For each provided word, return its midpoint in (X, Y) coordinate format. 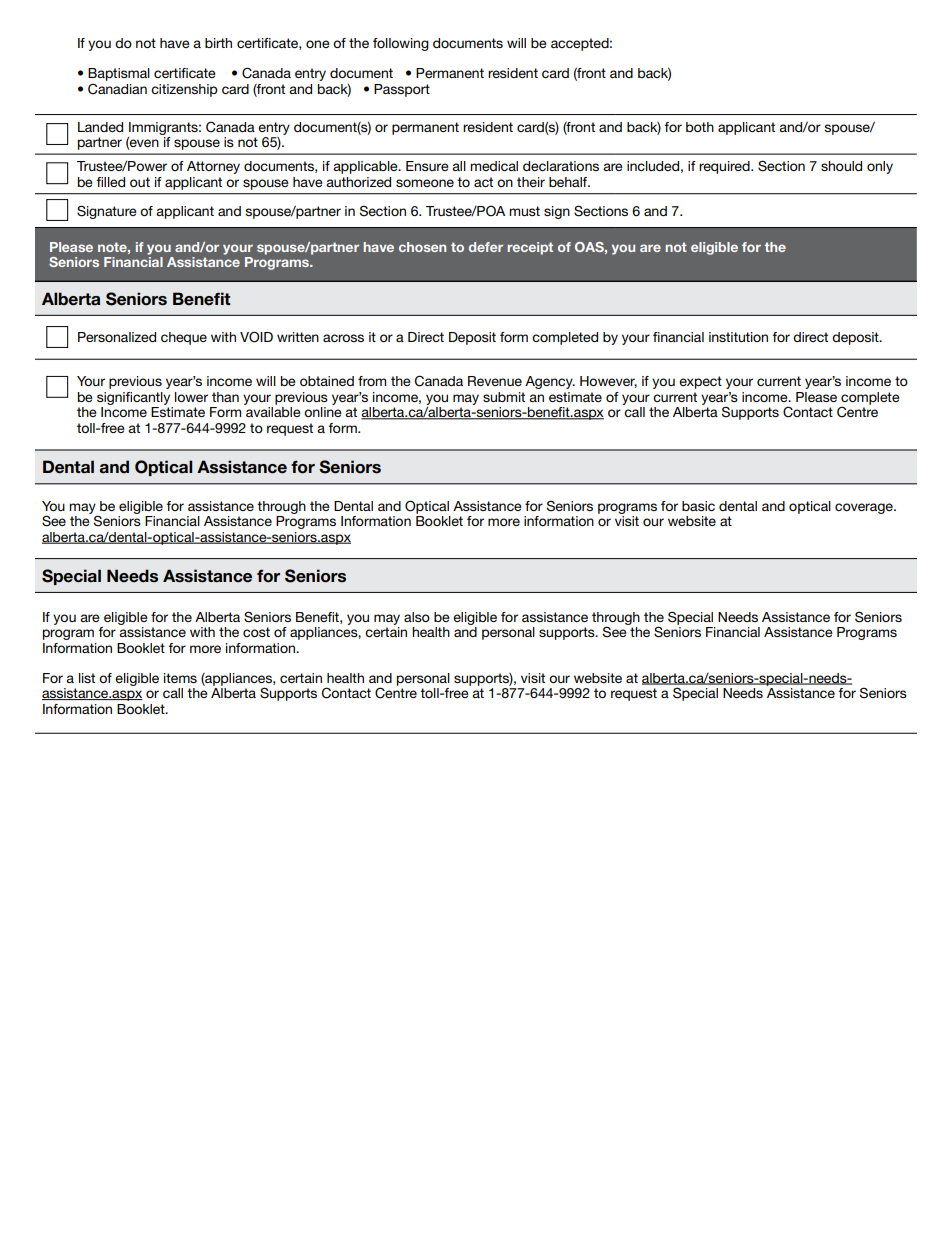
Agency (550, 382)
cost (256, 632)
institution (738, 337)
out (140, 182)
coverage (865, 508)
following (401, 44)
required (725, 167)
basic (698, 506)
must (524, 211)
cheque (184, 338)
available (273, 412)
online (323, 412)
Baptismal (119, 74)
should (841, 166)
